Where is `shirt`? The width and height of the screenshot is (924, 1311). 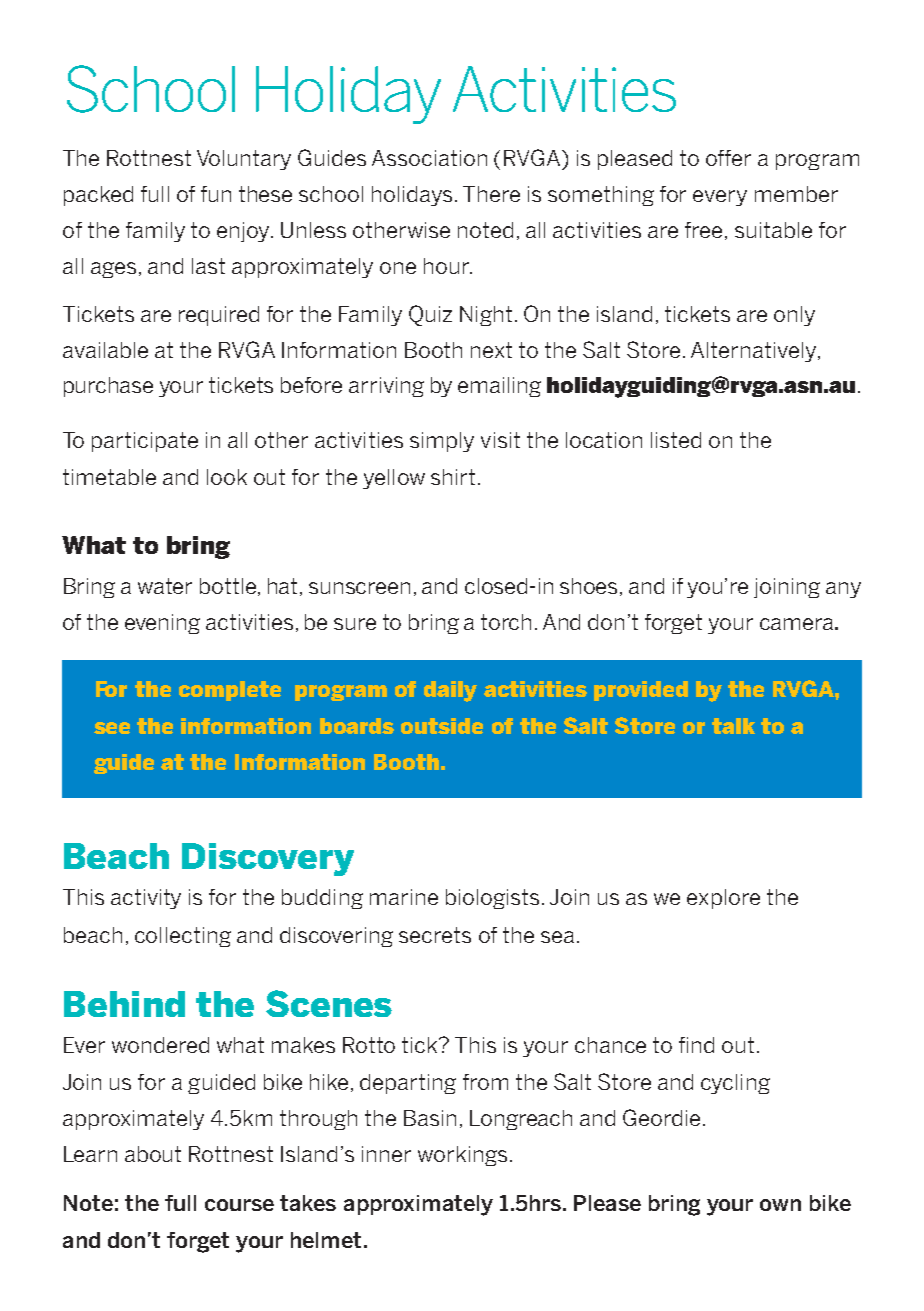
shirt is located at coordinates (453, 477).
